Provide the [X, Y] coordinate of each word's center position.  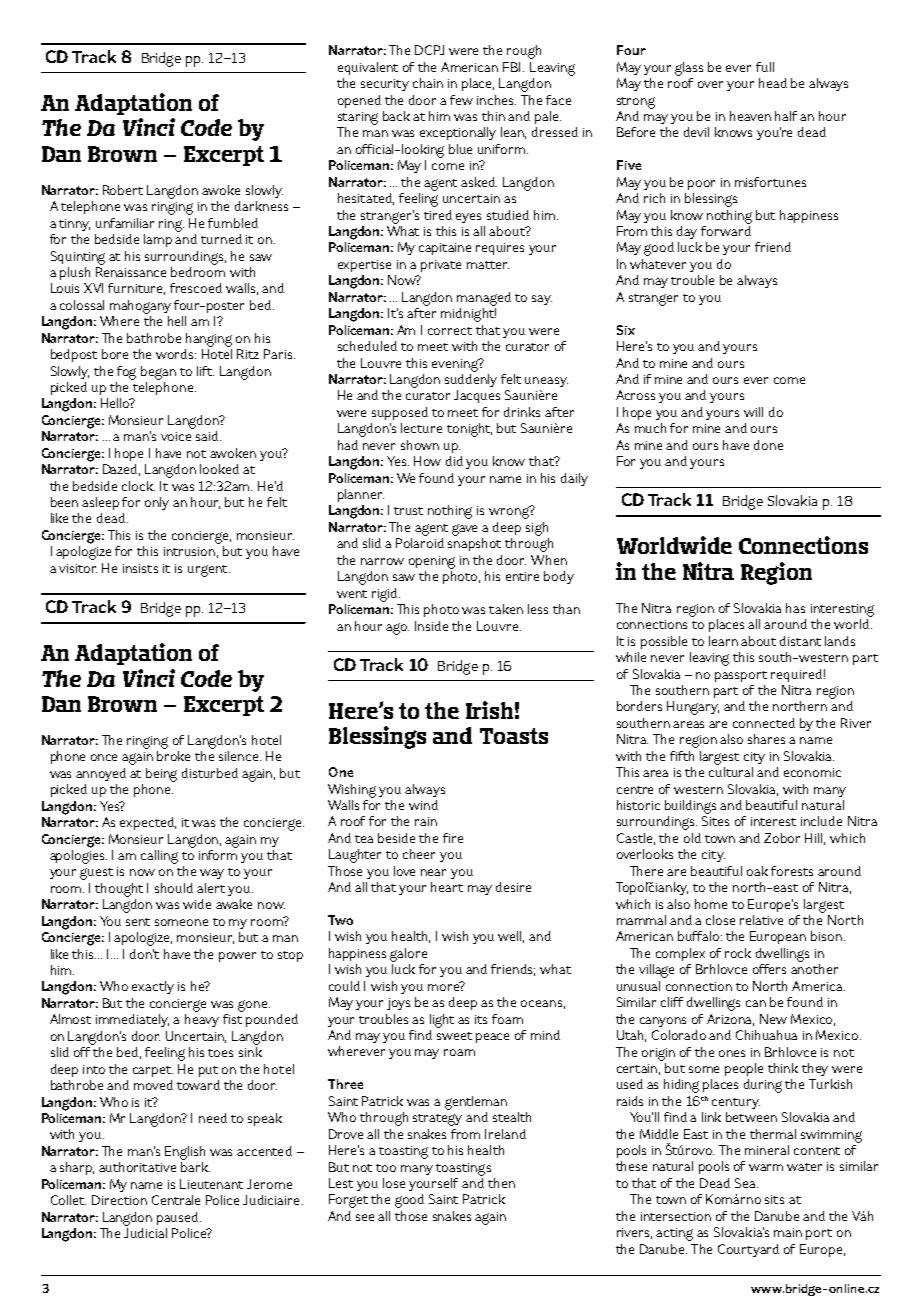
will [753, 412]
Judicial [145, 1233]
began [158, 373]
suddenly [471, 380]
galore [408, 955]
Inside [431, 626]
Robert [123, 190]
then [501, 1183]
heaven [750, 116]
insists [140, 568]
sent [138, 922]
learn [723, 641]
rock [738, 953]
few [461, 100]
